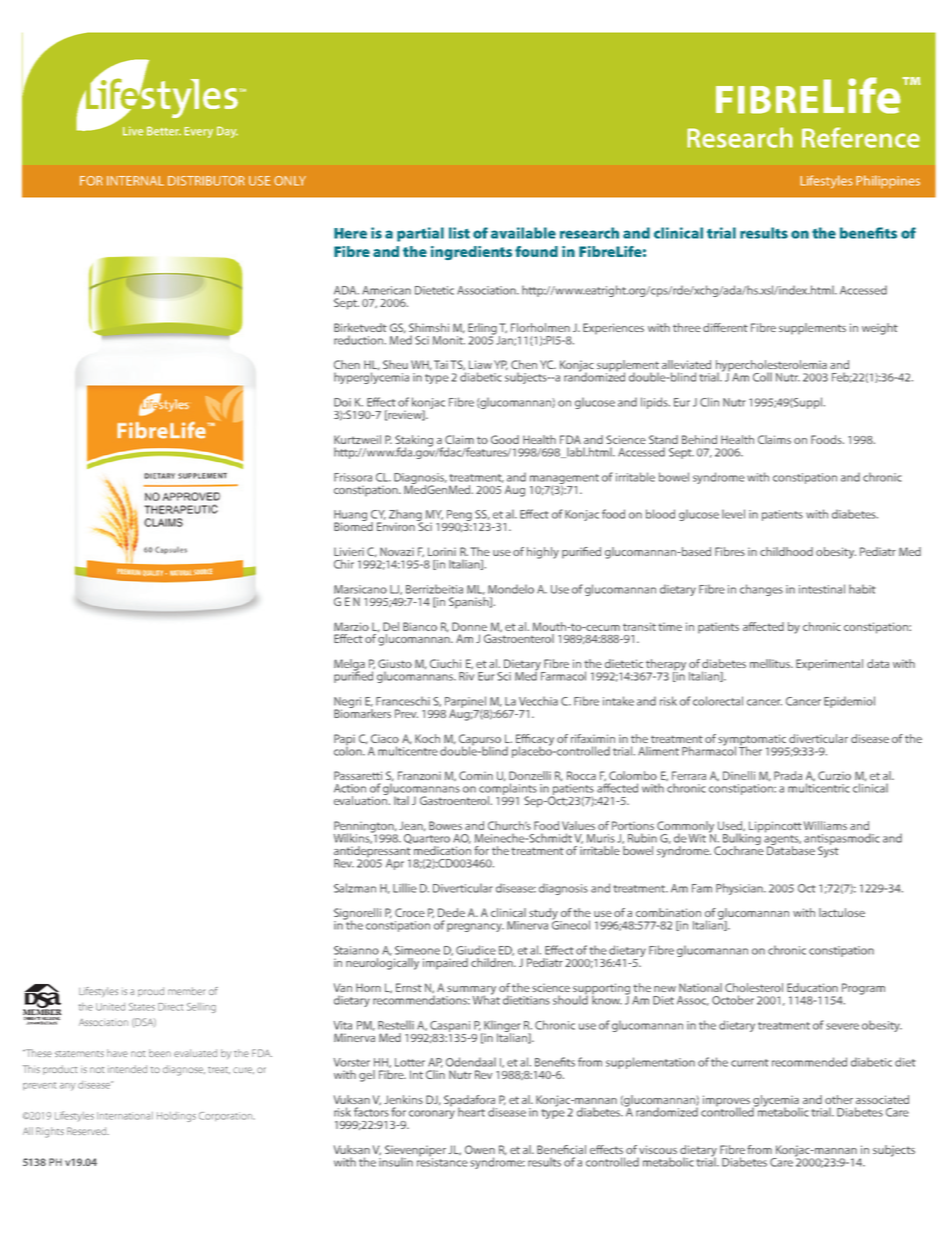  What do you see at coordinates (459, 233) in the screenshot?
I see `list` at bounding box center [459, 233].
